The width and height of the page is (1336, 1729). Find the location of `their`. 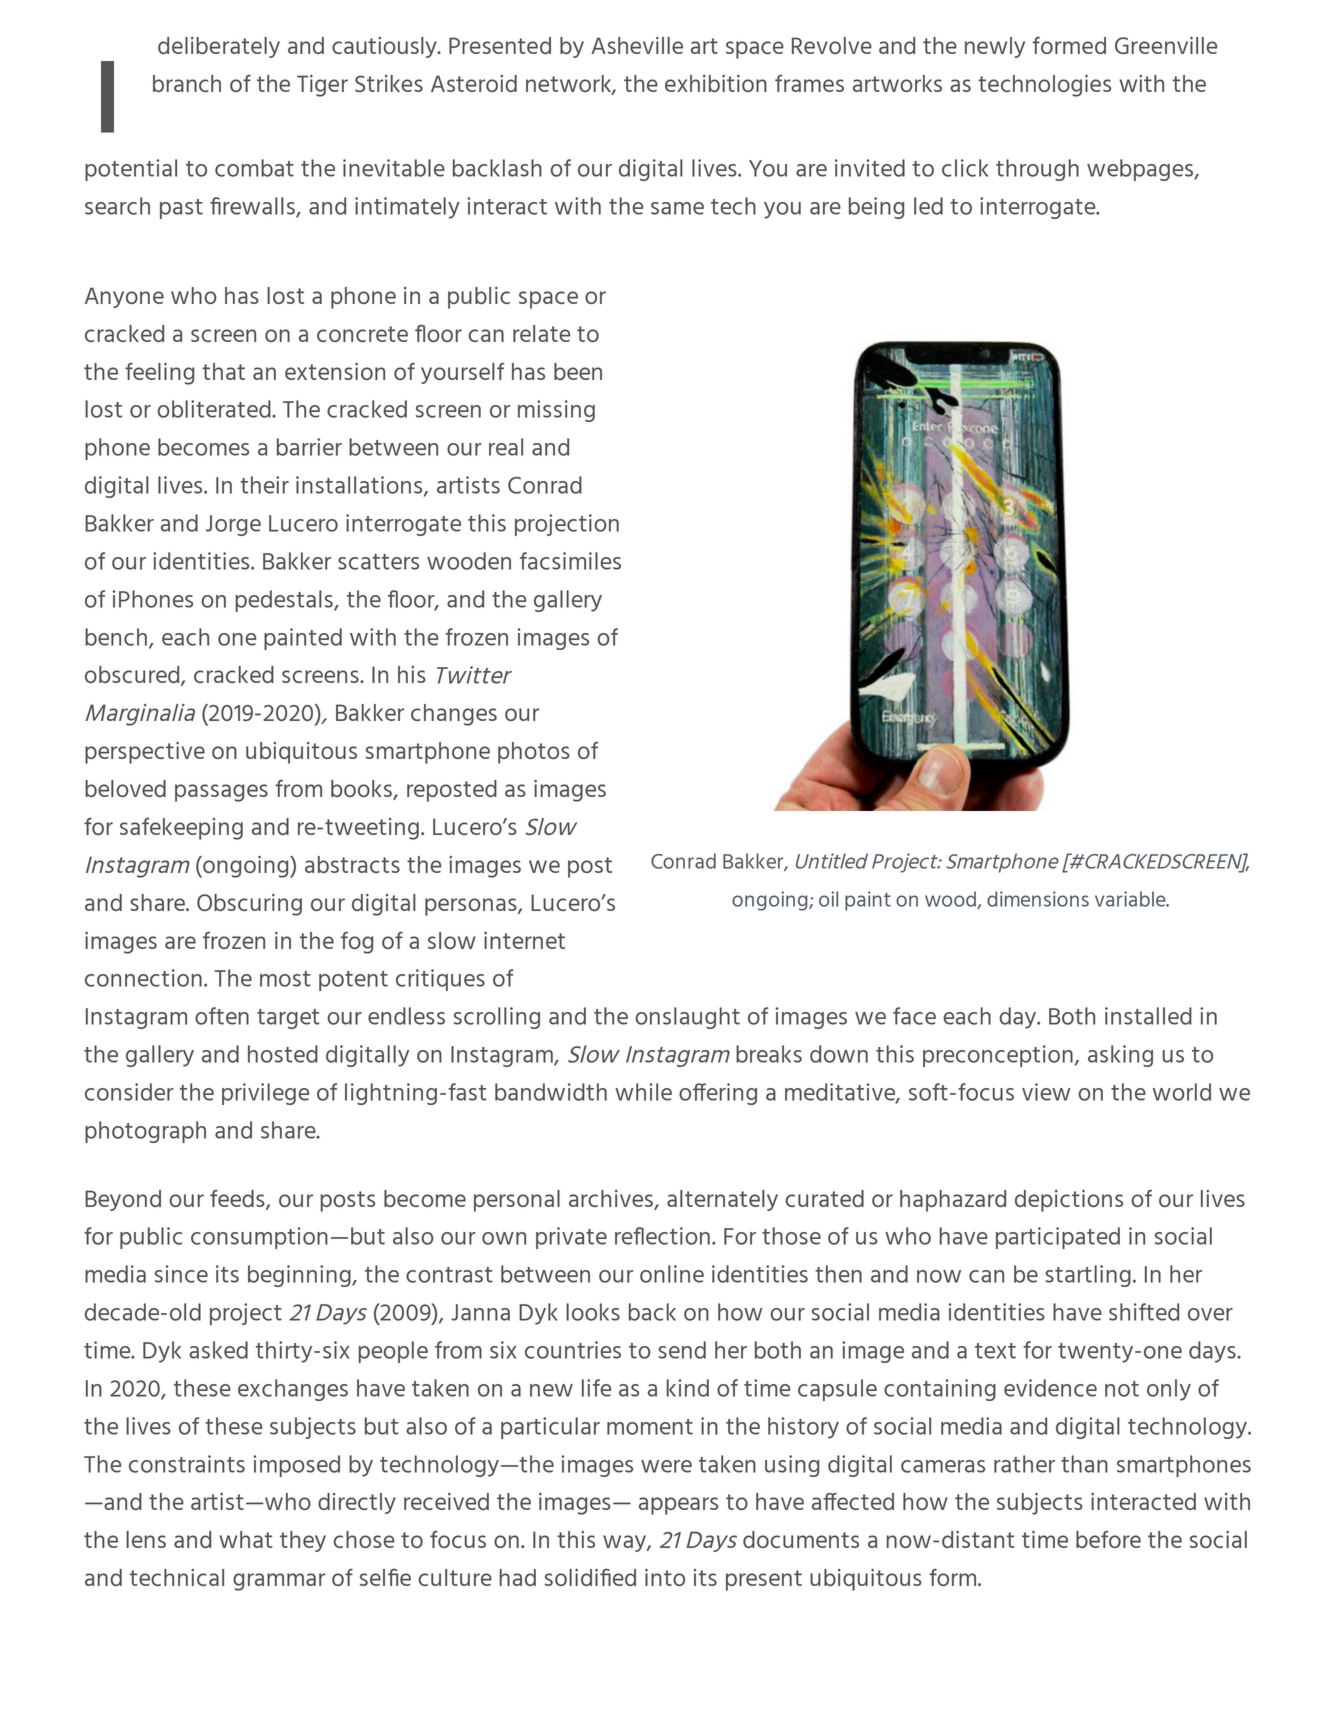

their is located at coordinates (264, 485).
